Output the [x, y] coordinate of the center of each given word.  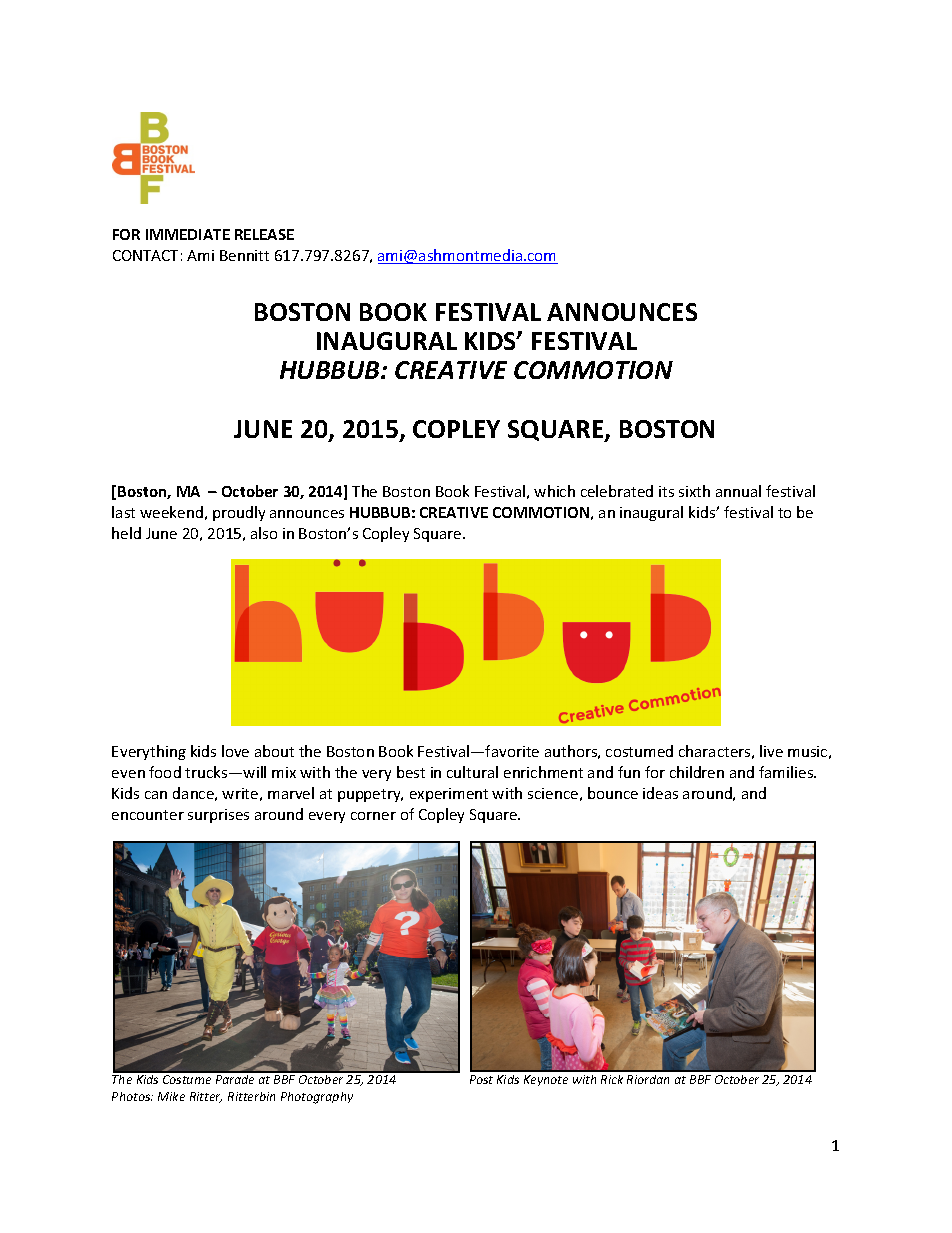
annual [738, 491]
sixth [694, 491]
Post [481, 1079]
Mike [171, 1096]
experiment [449, 795]
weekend [171, 512]
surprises [218, 816]
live [771, 751]
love [235, 751]
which [554, 491]
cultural [472, 772]
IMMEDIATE [188, 234]
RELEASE [264, 234]
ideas [660, 793]
